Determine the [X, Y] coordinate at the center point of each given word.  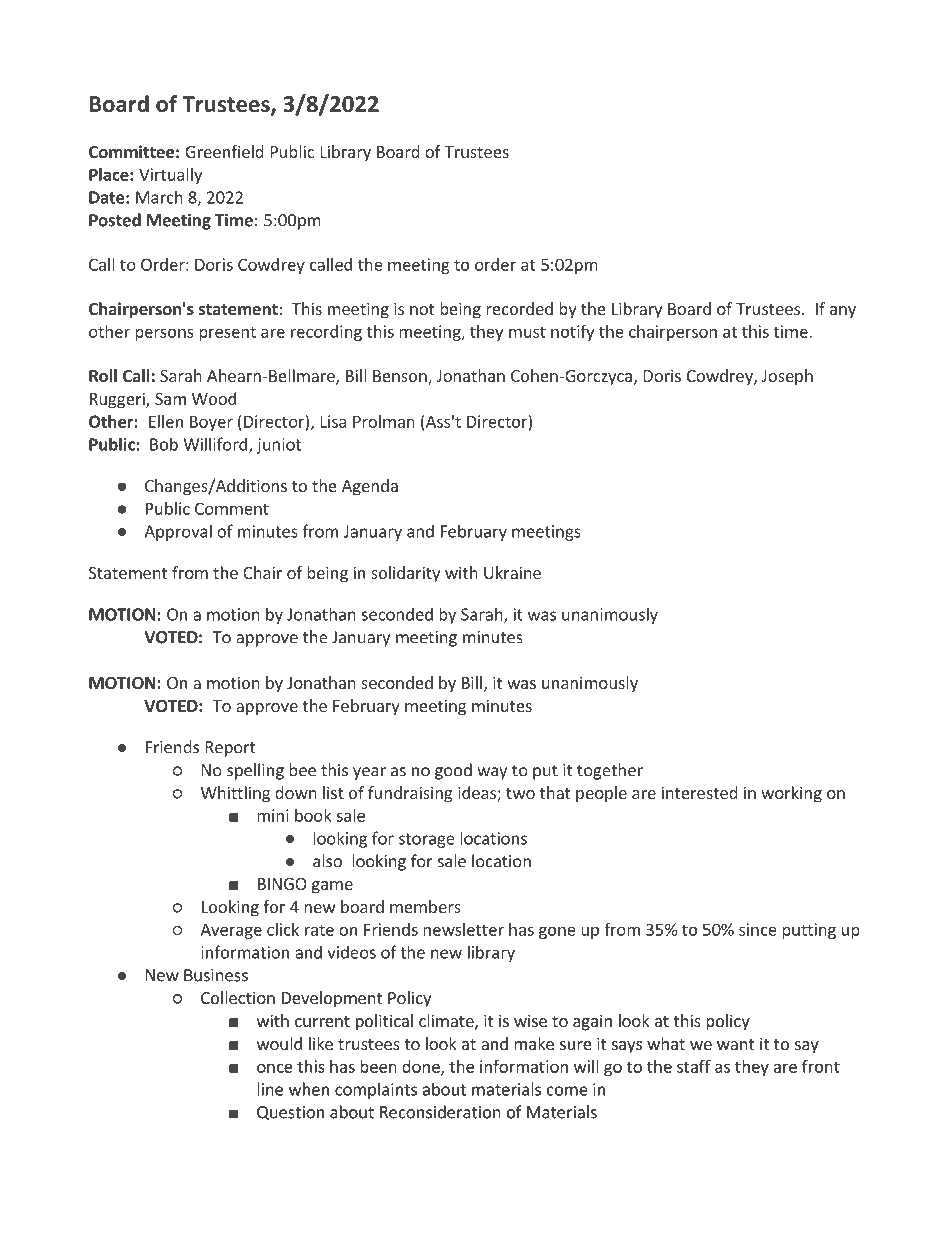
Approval [178, 532]
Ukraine [512, 572]
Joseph [787, 377]
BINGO [282, 884]
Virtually [170, 176]
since [758, 929]
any [843, 312]
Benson [401, 377]
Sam [170, 399]
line [270, 1089]
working [791, 794]
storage [427, 840]
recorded [519, 308]
